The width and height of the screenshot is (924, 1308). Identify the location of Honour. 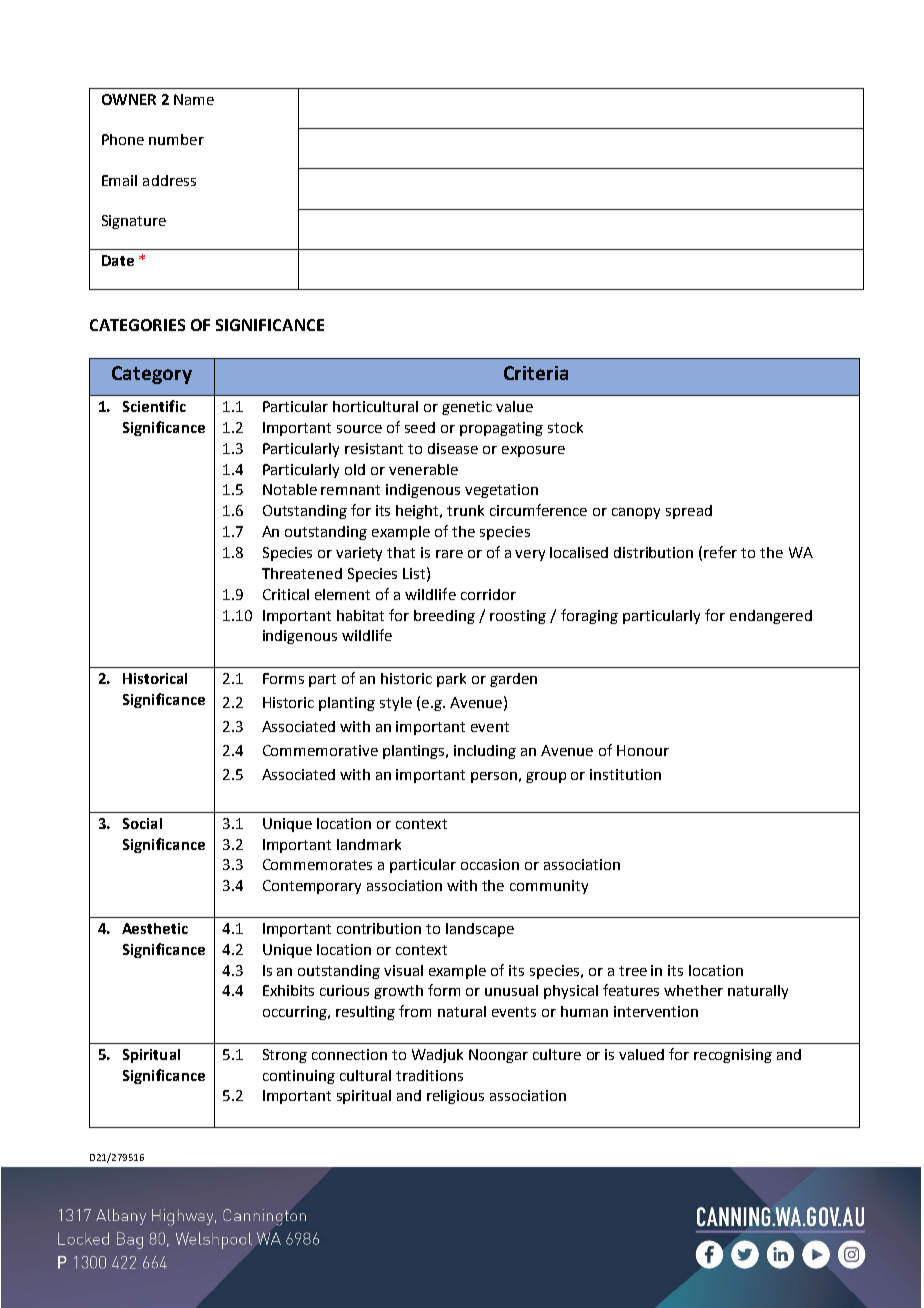
(643, 750).
